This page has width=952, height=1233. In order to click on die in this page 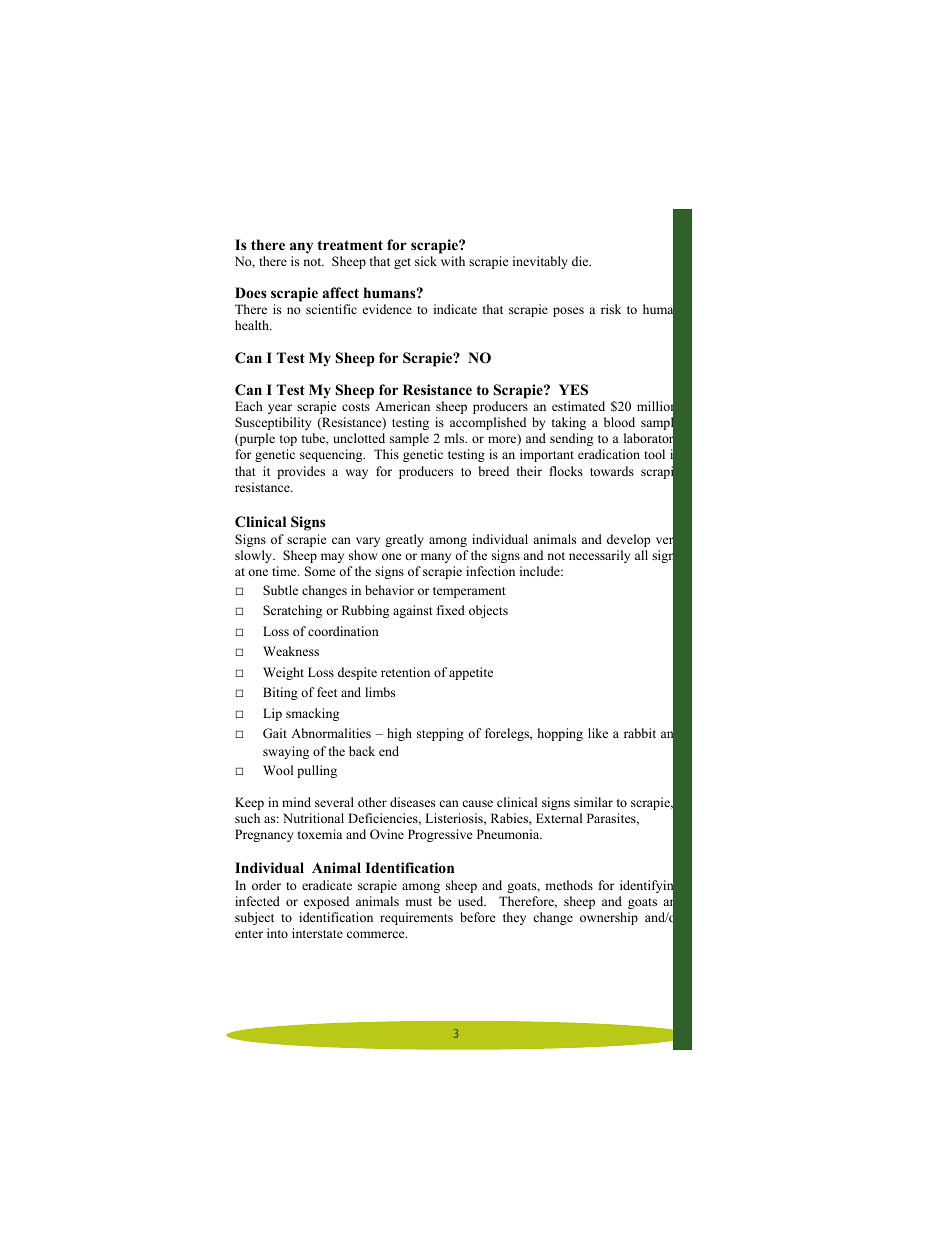, I will do `click(581, 261)`.
